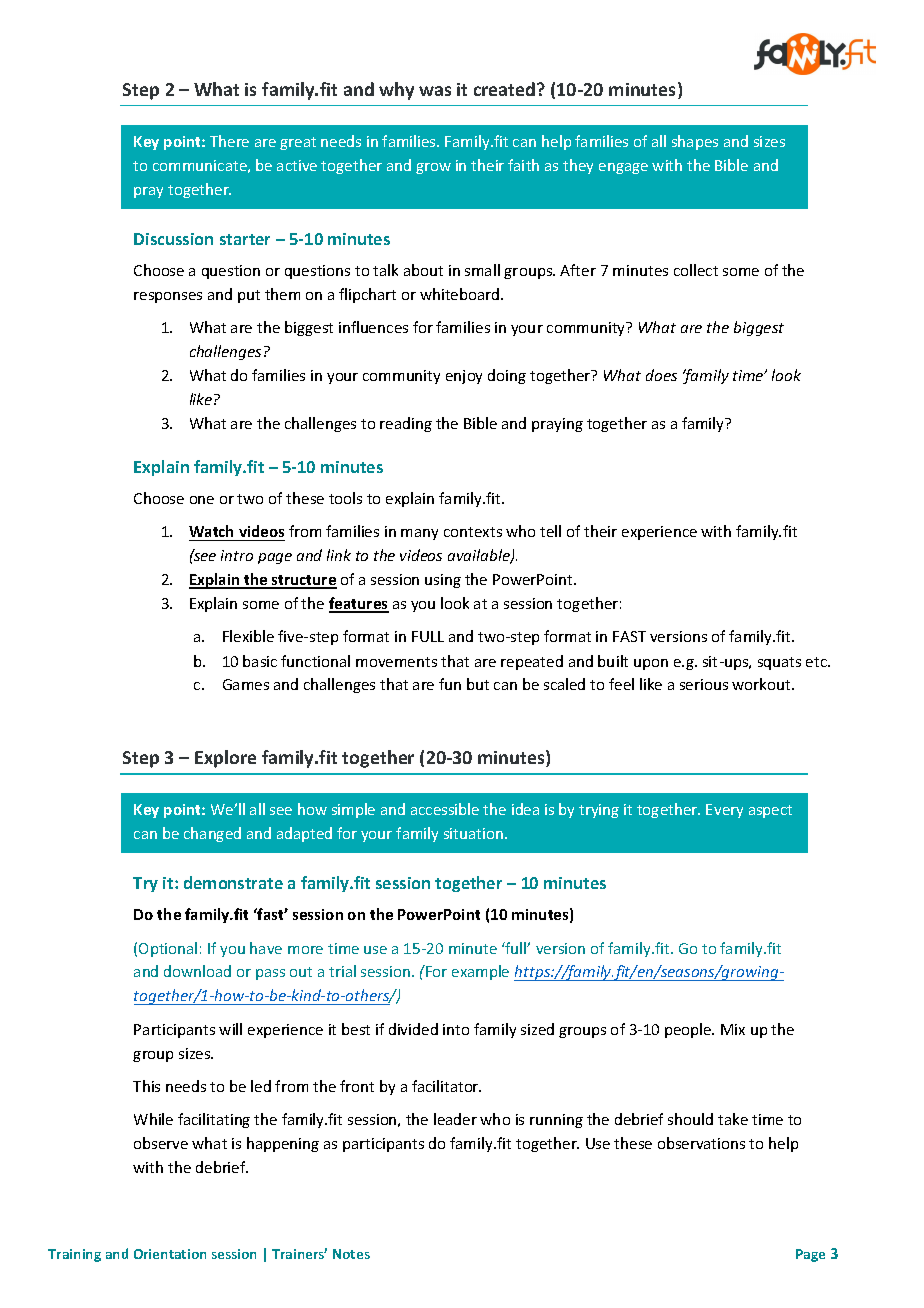 The height and width of the screenshot is (1308, 924). What do you see at coordinates (733, 1029) in the screenshot?
I see `Mix` at bounding box center [733, 1029].
